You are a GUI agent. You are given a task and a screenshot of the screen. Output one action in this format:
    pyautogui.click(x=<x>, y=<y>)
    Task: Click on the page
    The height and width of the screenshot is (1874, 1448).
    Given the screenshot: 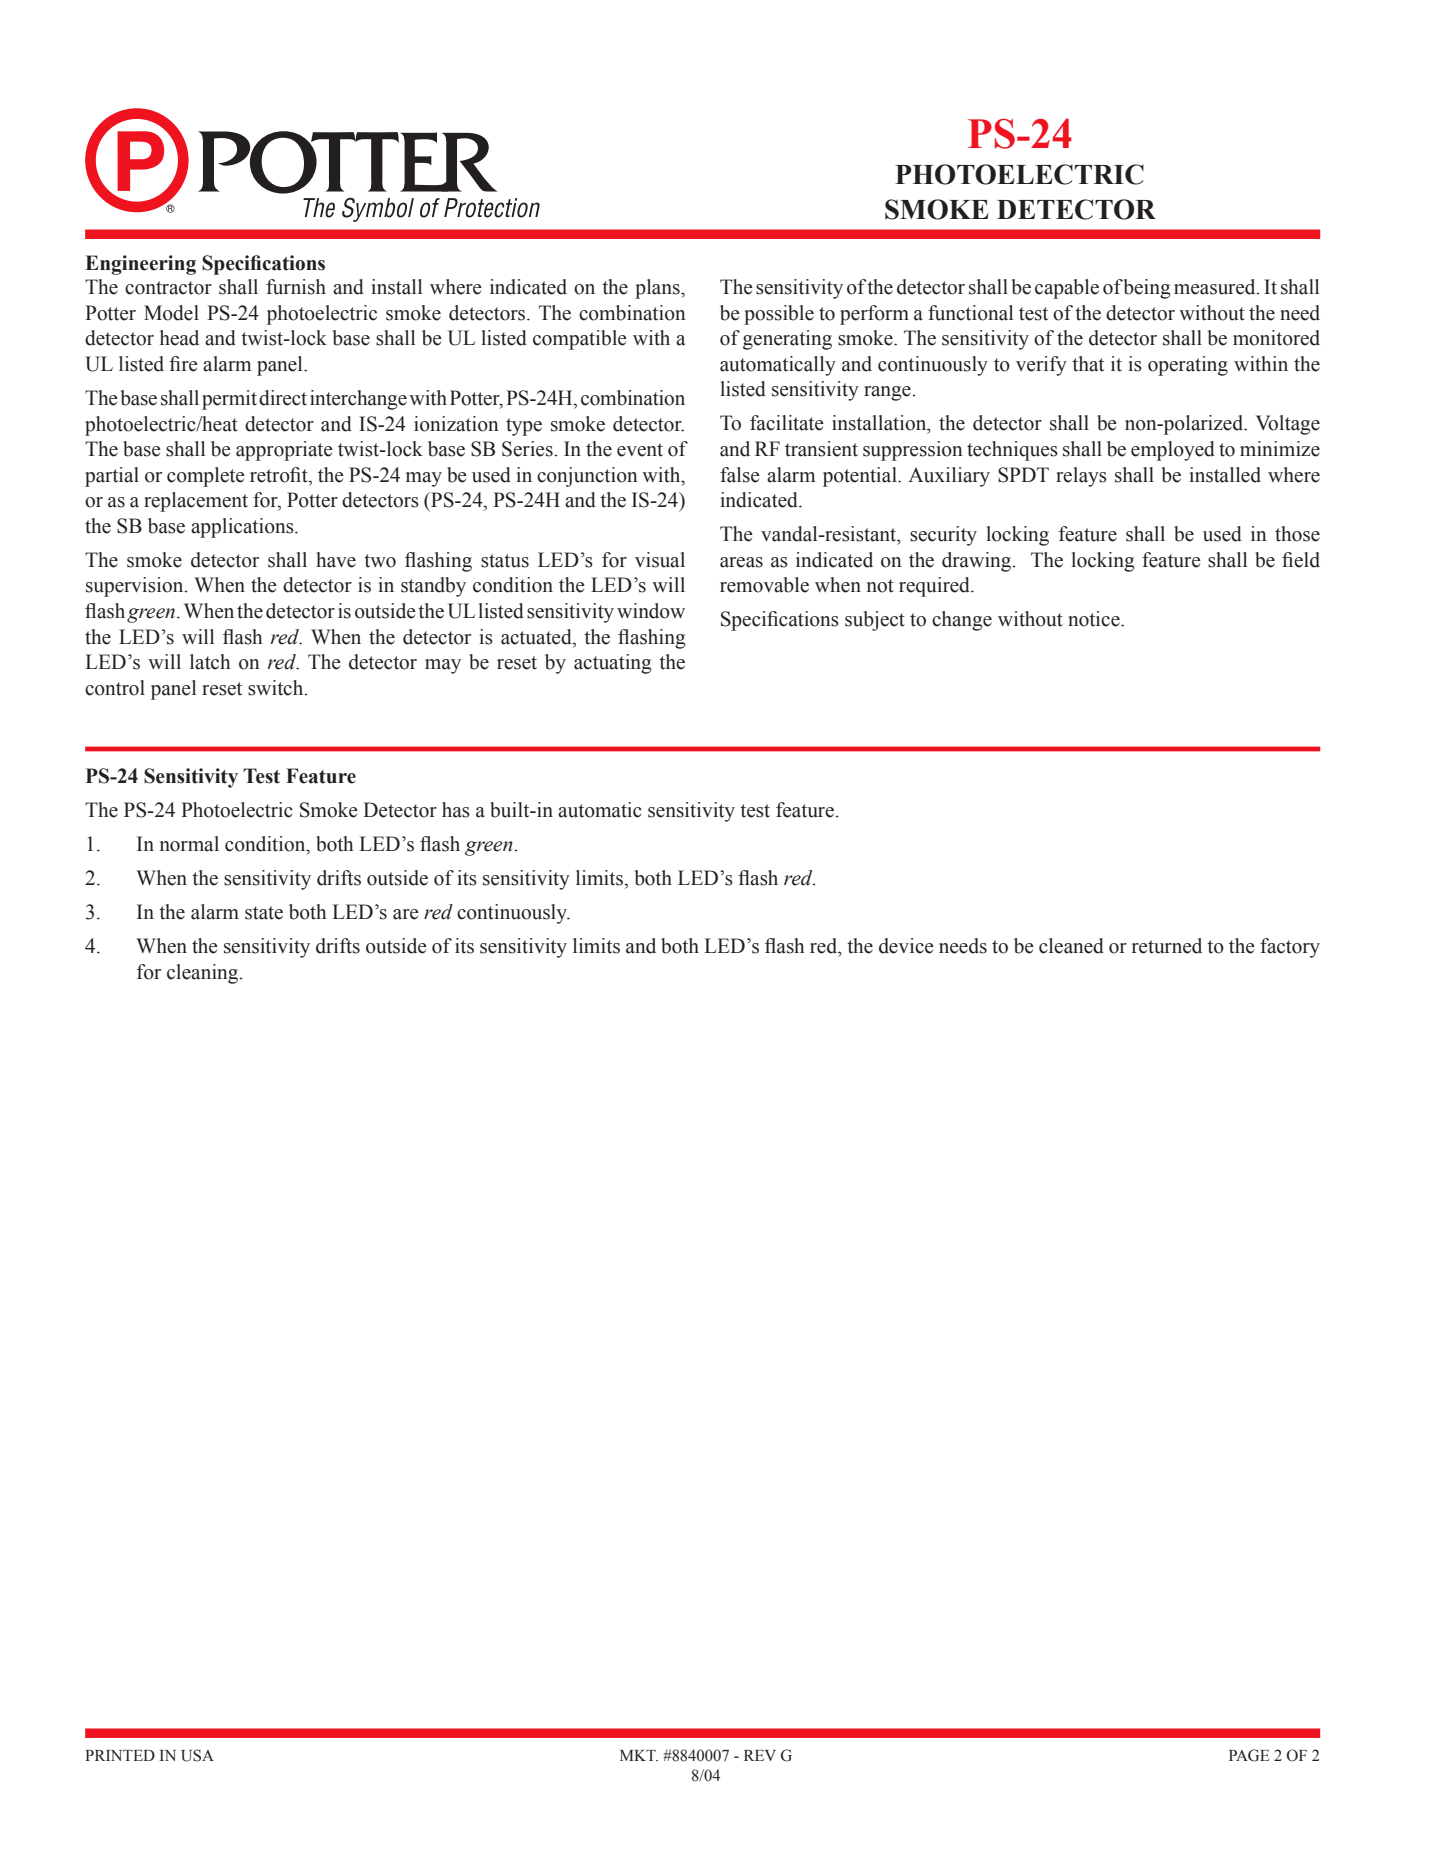 What is the action you would take?
    pyautogui.click(x=1249, y=1755)
